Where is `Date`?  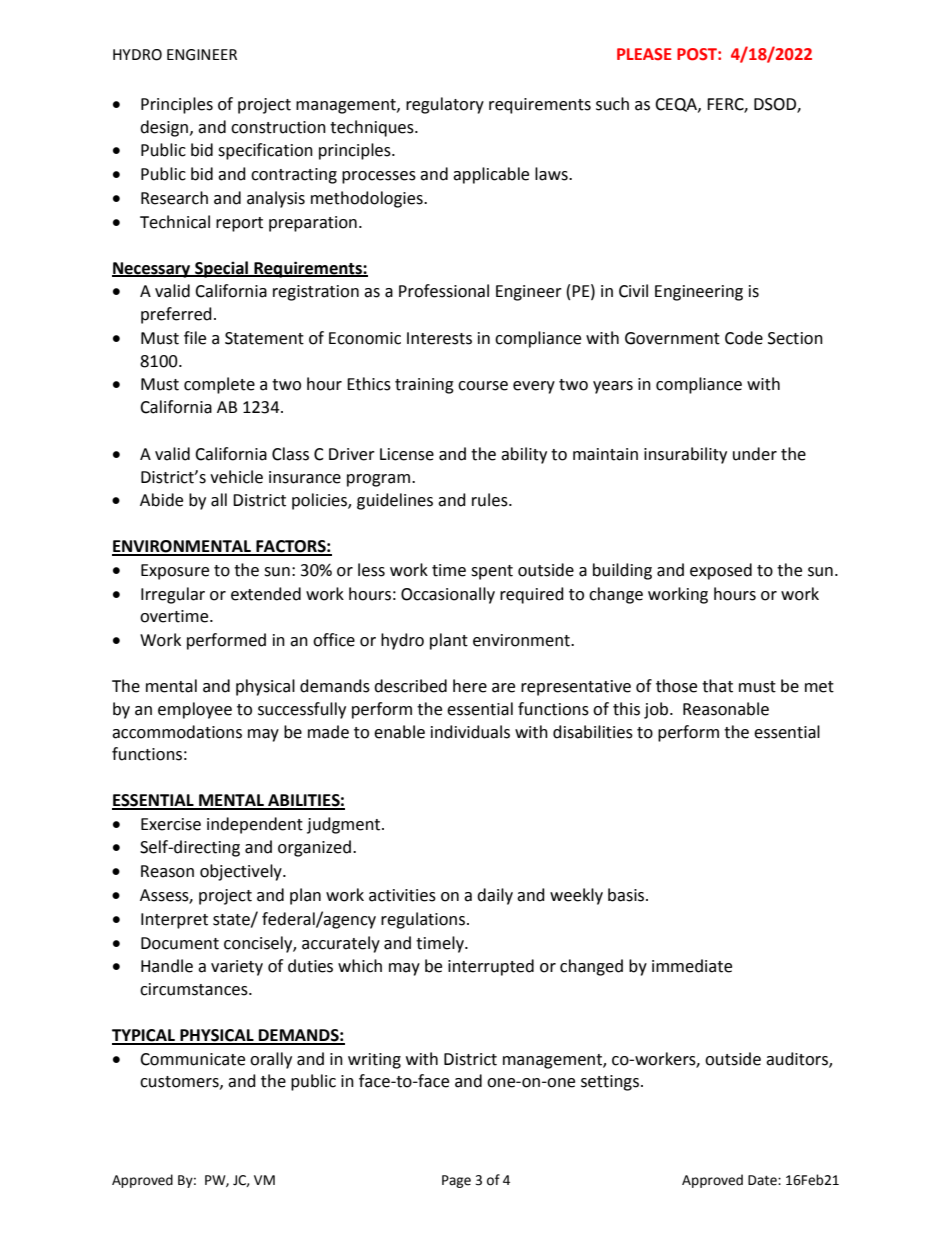
Date is located at coordinates (763, 1180).
